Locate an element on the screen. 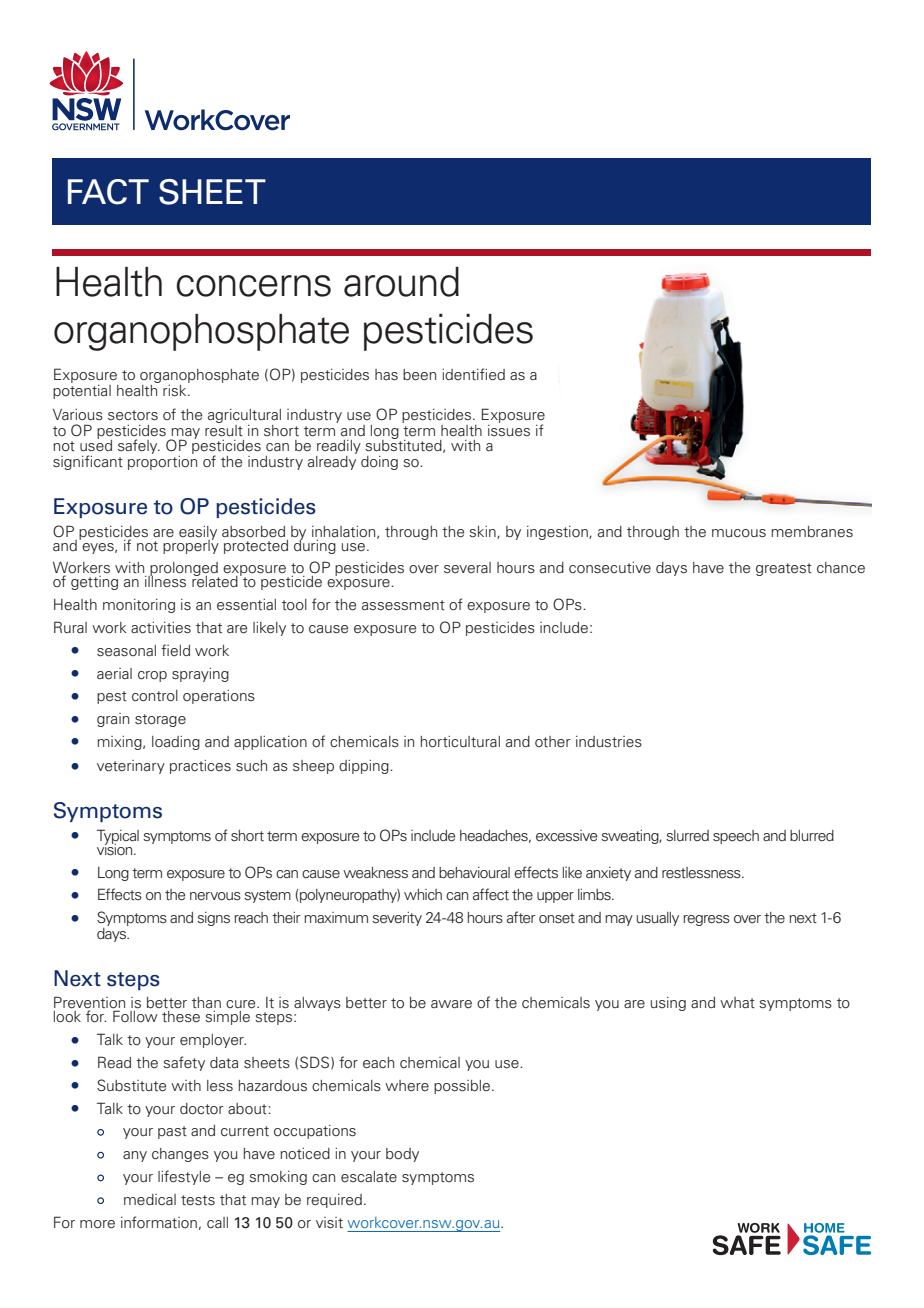 The image size is (924, 1308). around is located at coordinates (401, 282).
